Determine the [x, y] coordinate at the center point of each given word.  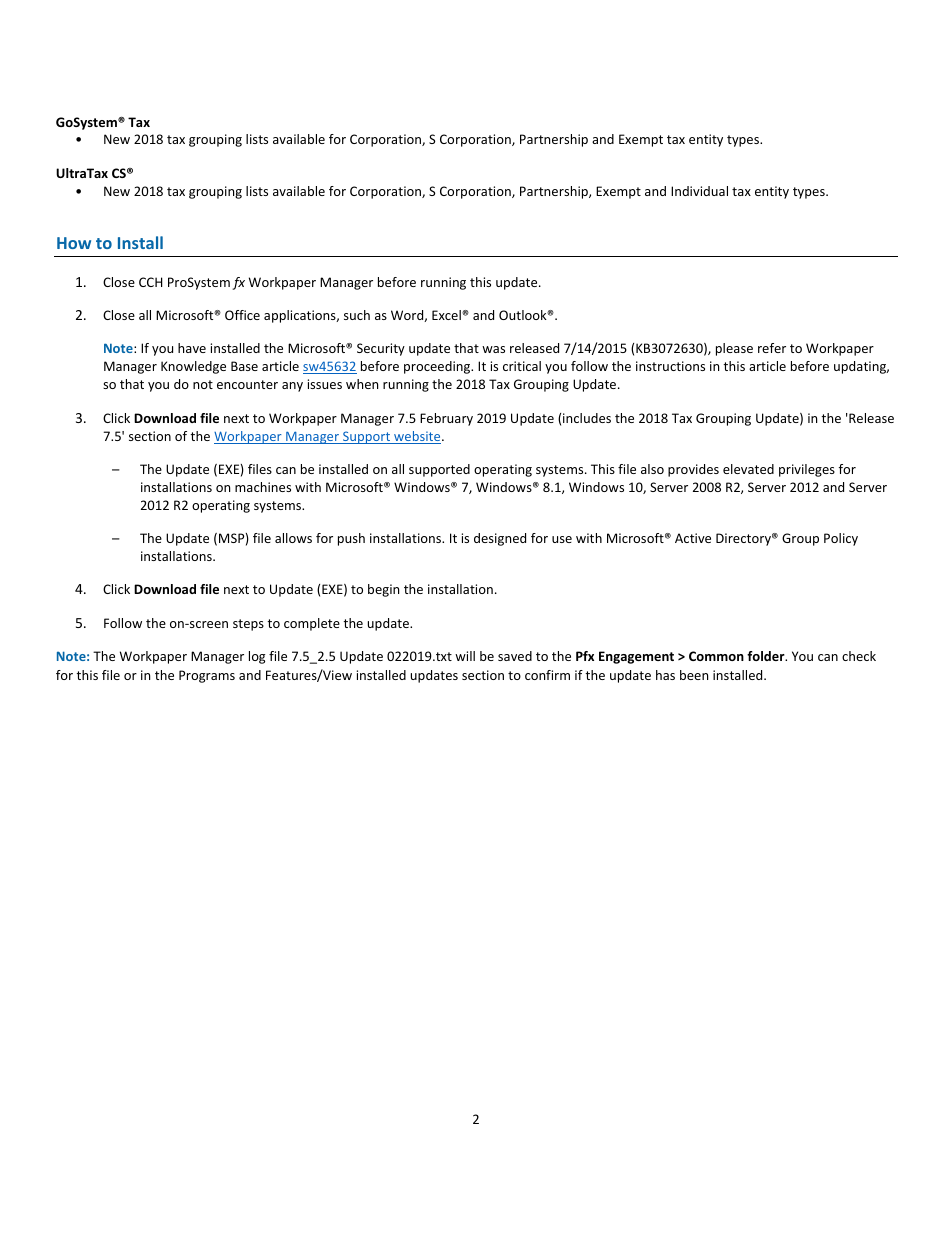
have [192, 348]
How [74, 243]
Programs [207, 676]
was [493, 349]
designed [500, 539]
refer [772, 348]
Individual [699, 191]
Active [693, 538]
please [734, 349]
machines [263, 487]
